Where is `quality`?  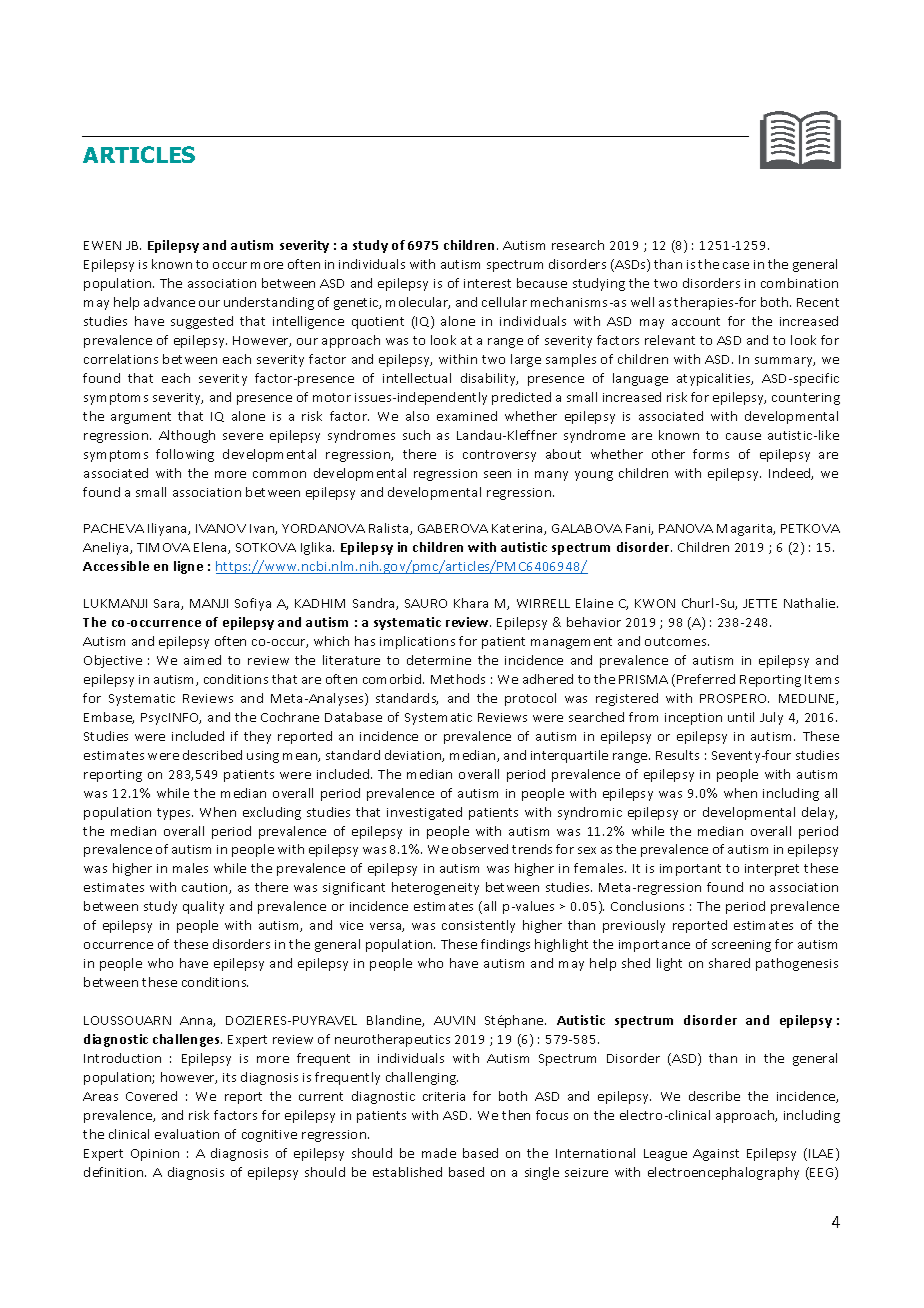
quality is located at coordinates (203, 907).
